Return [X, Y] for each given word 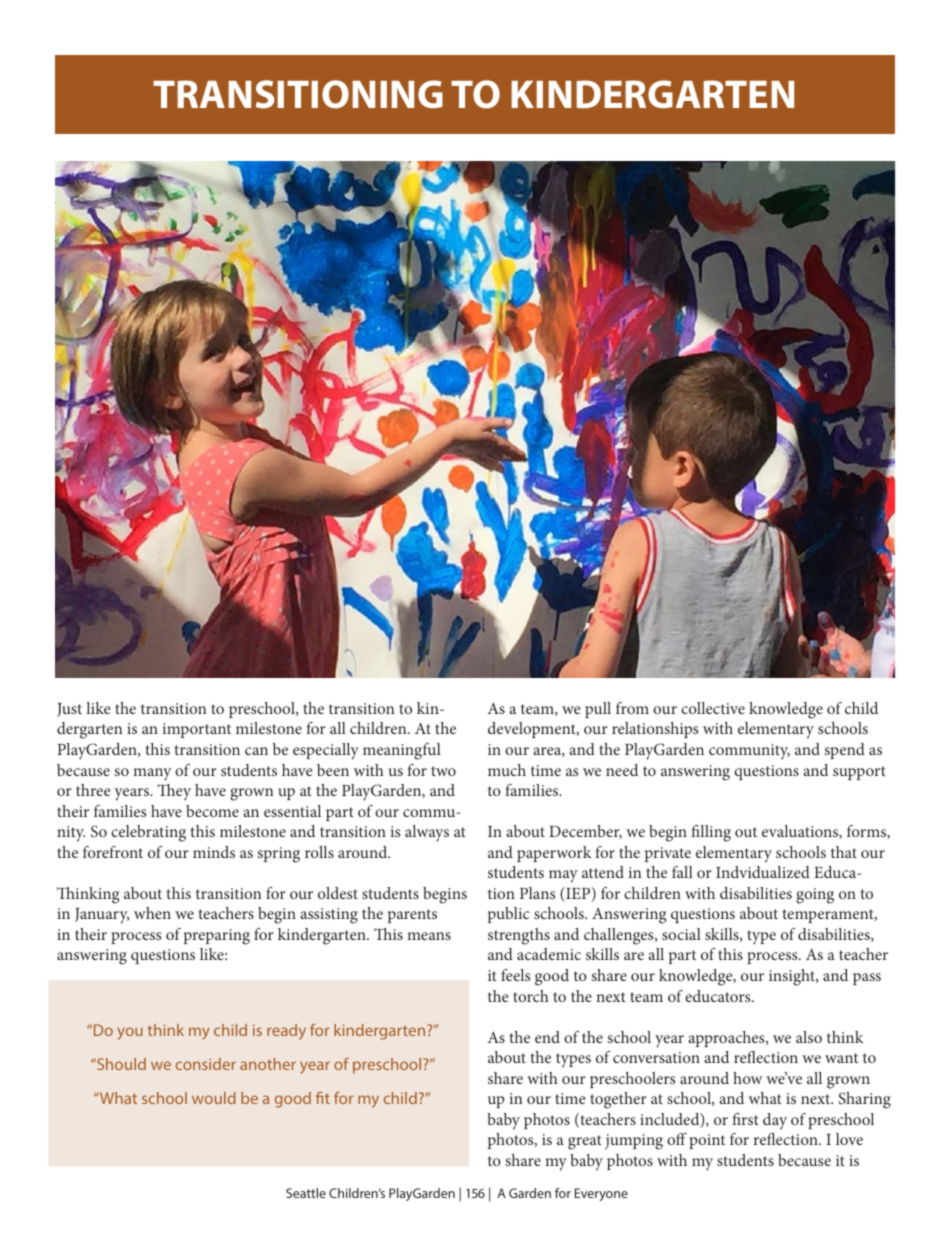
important [197, 730]
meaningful [402, 751]
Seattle [306, 1193]
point [707, 1141]
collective [713, 708]
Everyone [601, 1194]
